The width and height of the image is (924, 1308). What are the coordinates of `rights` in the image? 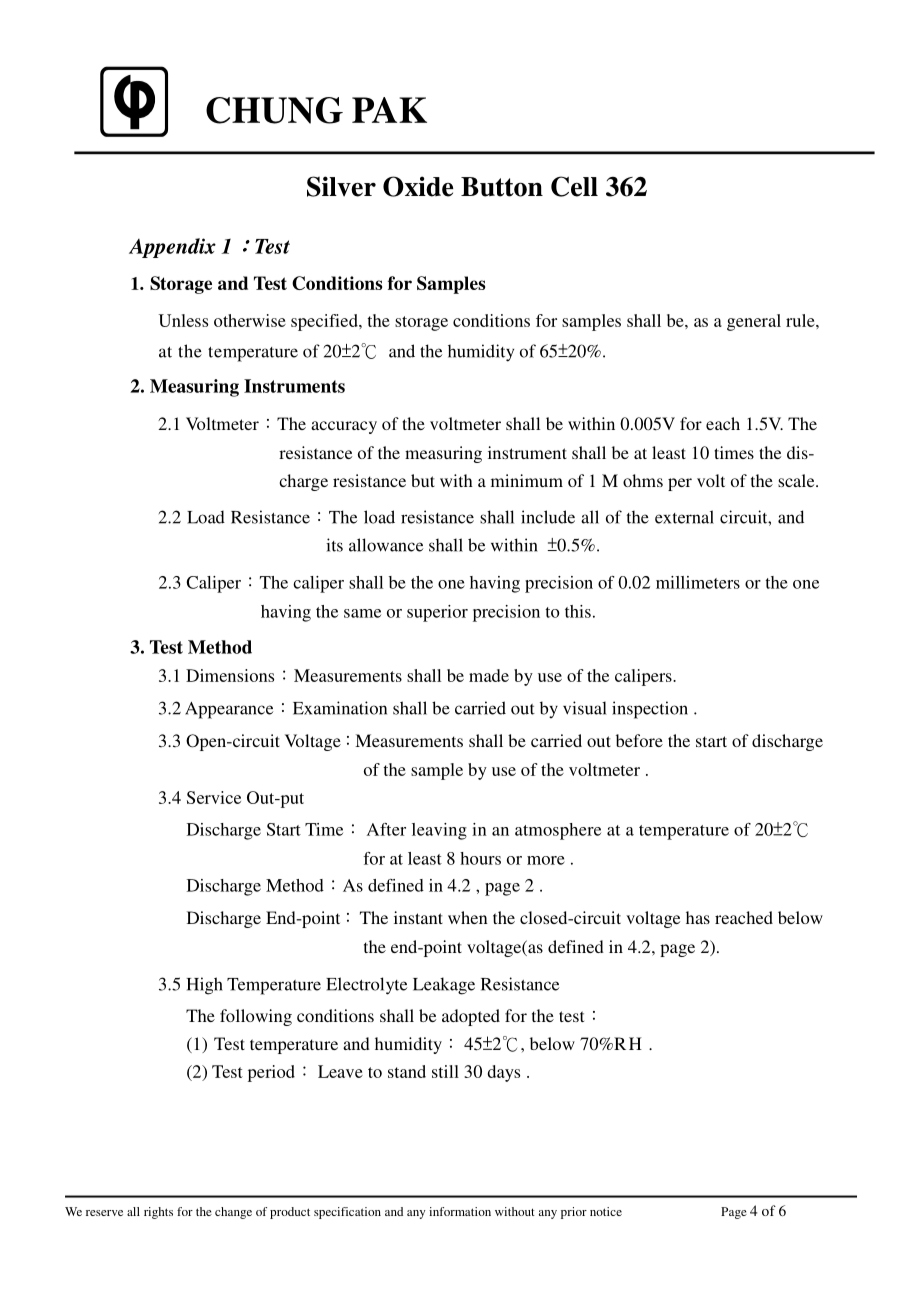 It's located at (158, 1213).
